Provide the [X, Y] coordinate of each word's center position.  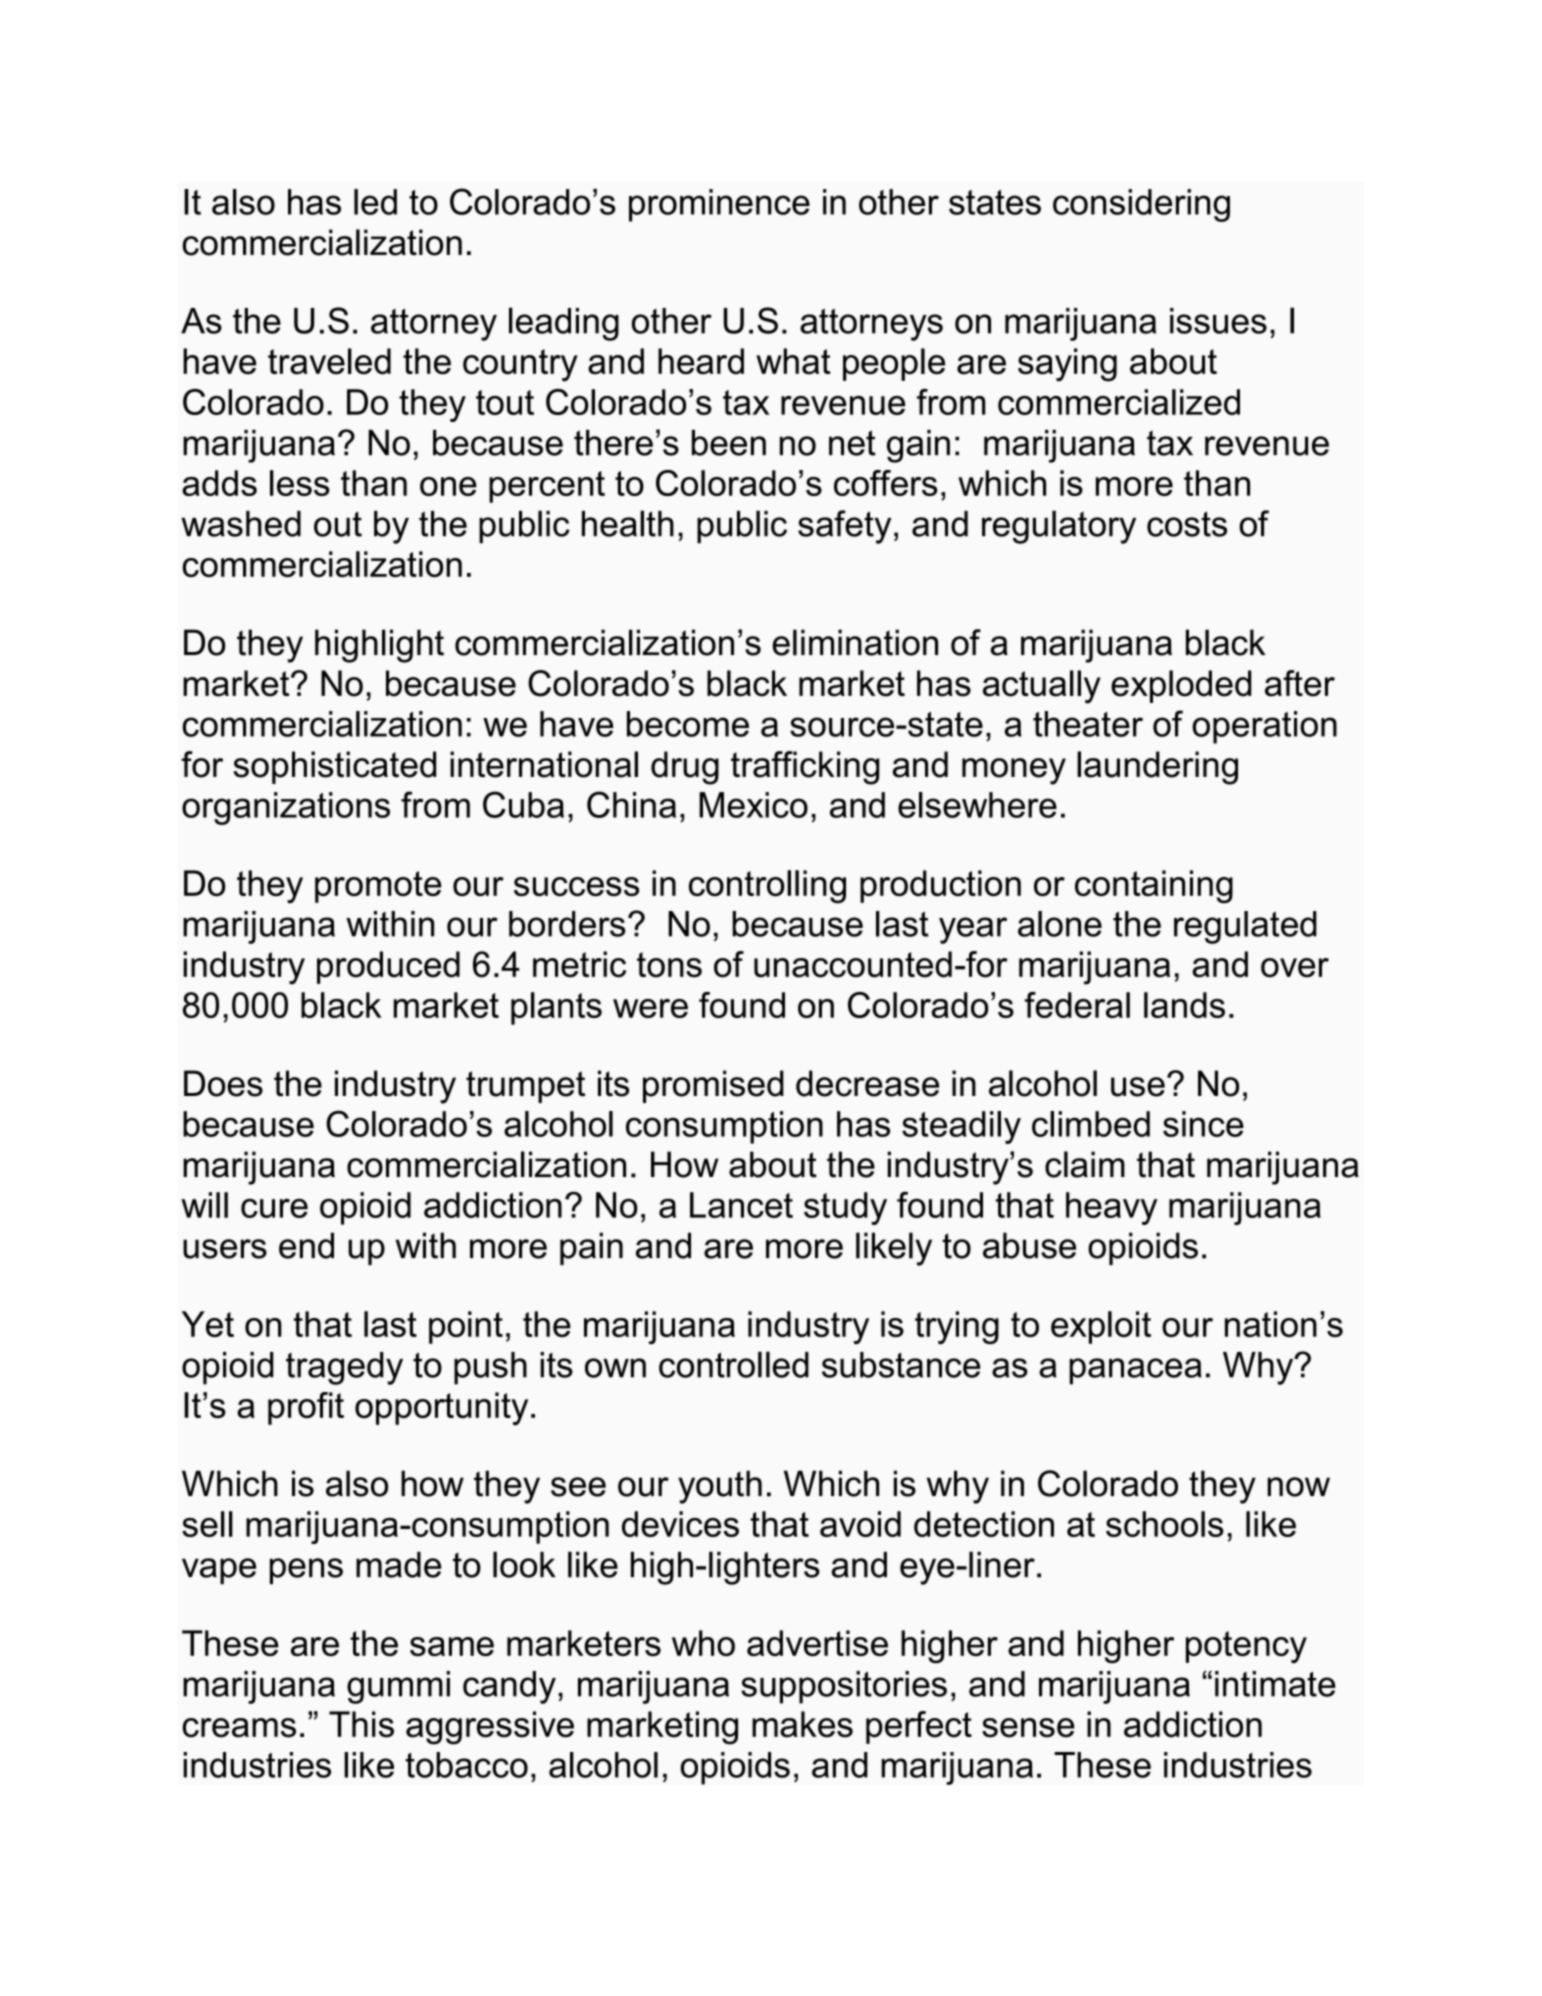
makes [802, 1724]
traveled [329, 361]
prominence [719, 205]
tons [669, 965]
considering [1141, 205]
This [361, 1724]
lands [1184, 1005]
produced [388, 967]
